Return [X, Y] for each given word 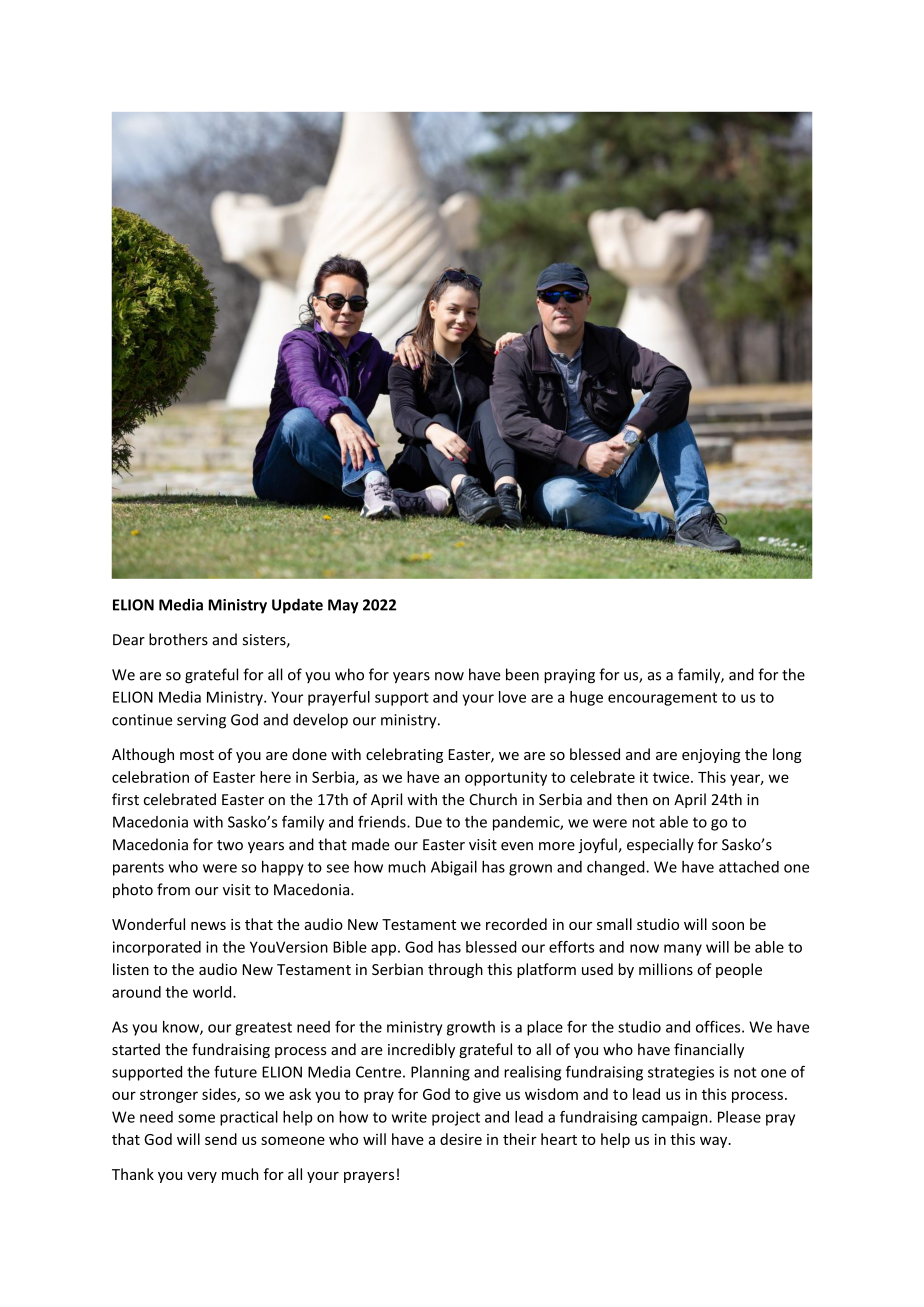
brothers [178, 639]
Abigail [454, 868]
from [173, 889]
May [343, 606]
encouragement [662, 699]
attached [749, 867]
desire [461, 1139]
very [202, 1177]
